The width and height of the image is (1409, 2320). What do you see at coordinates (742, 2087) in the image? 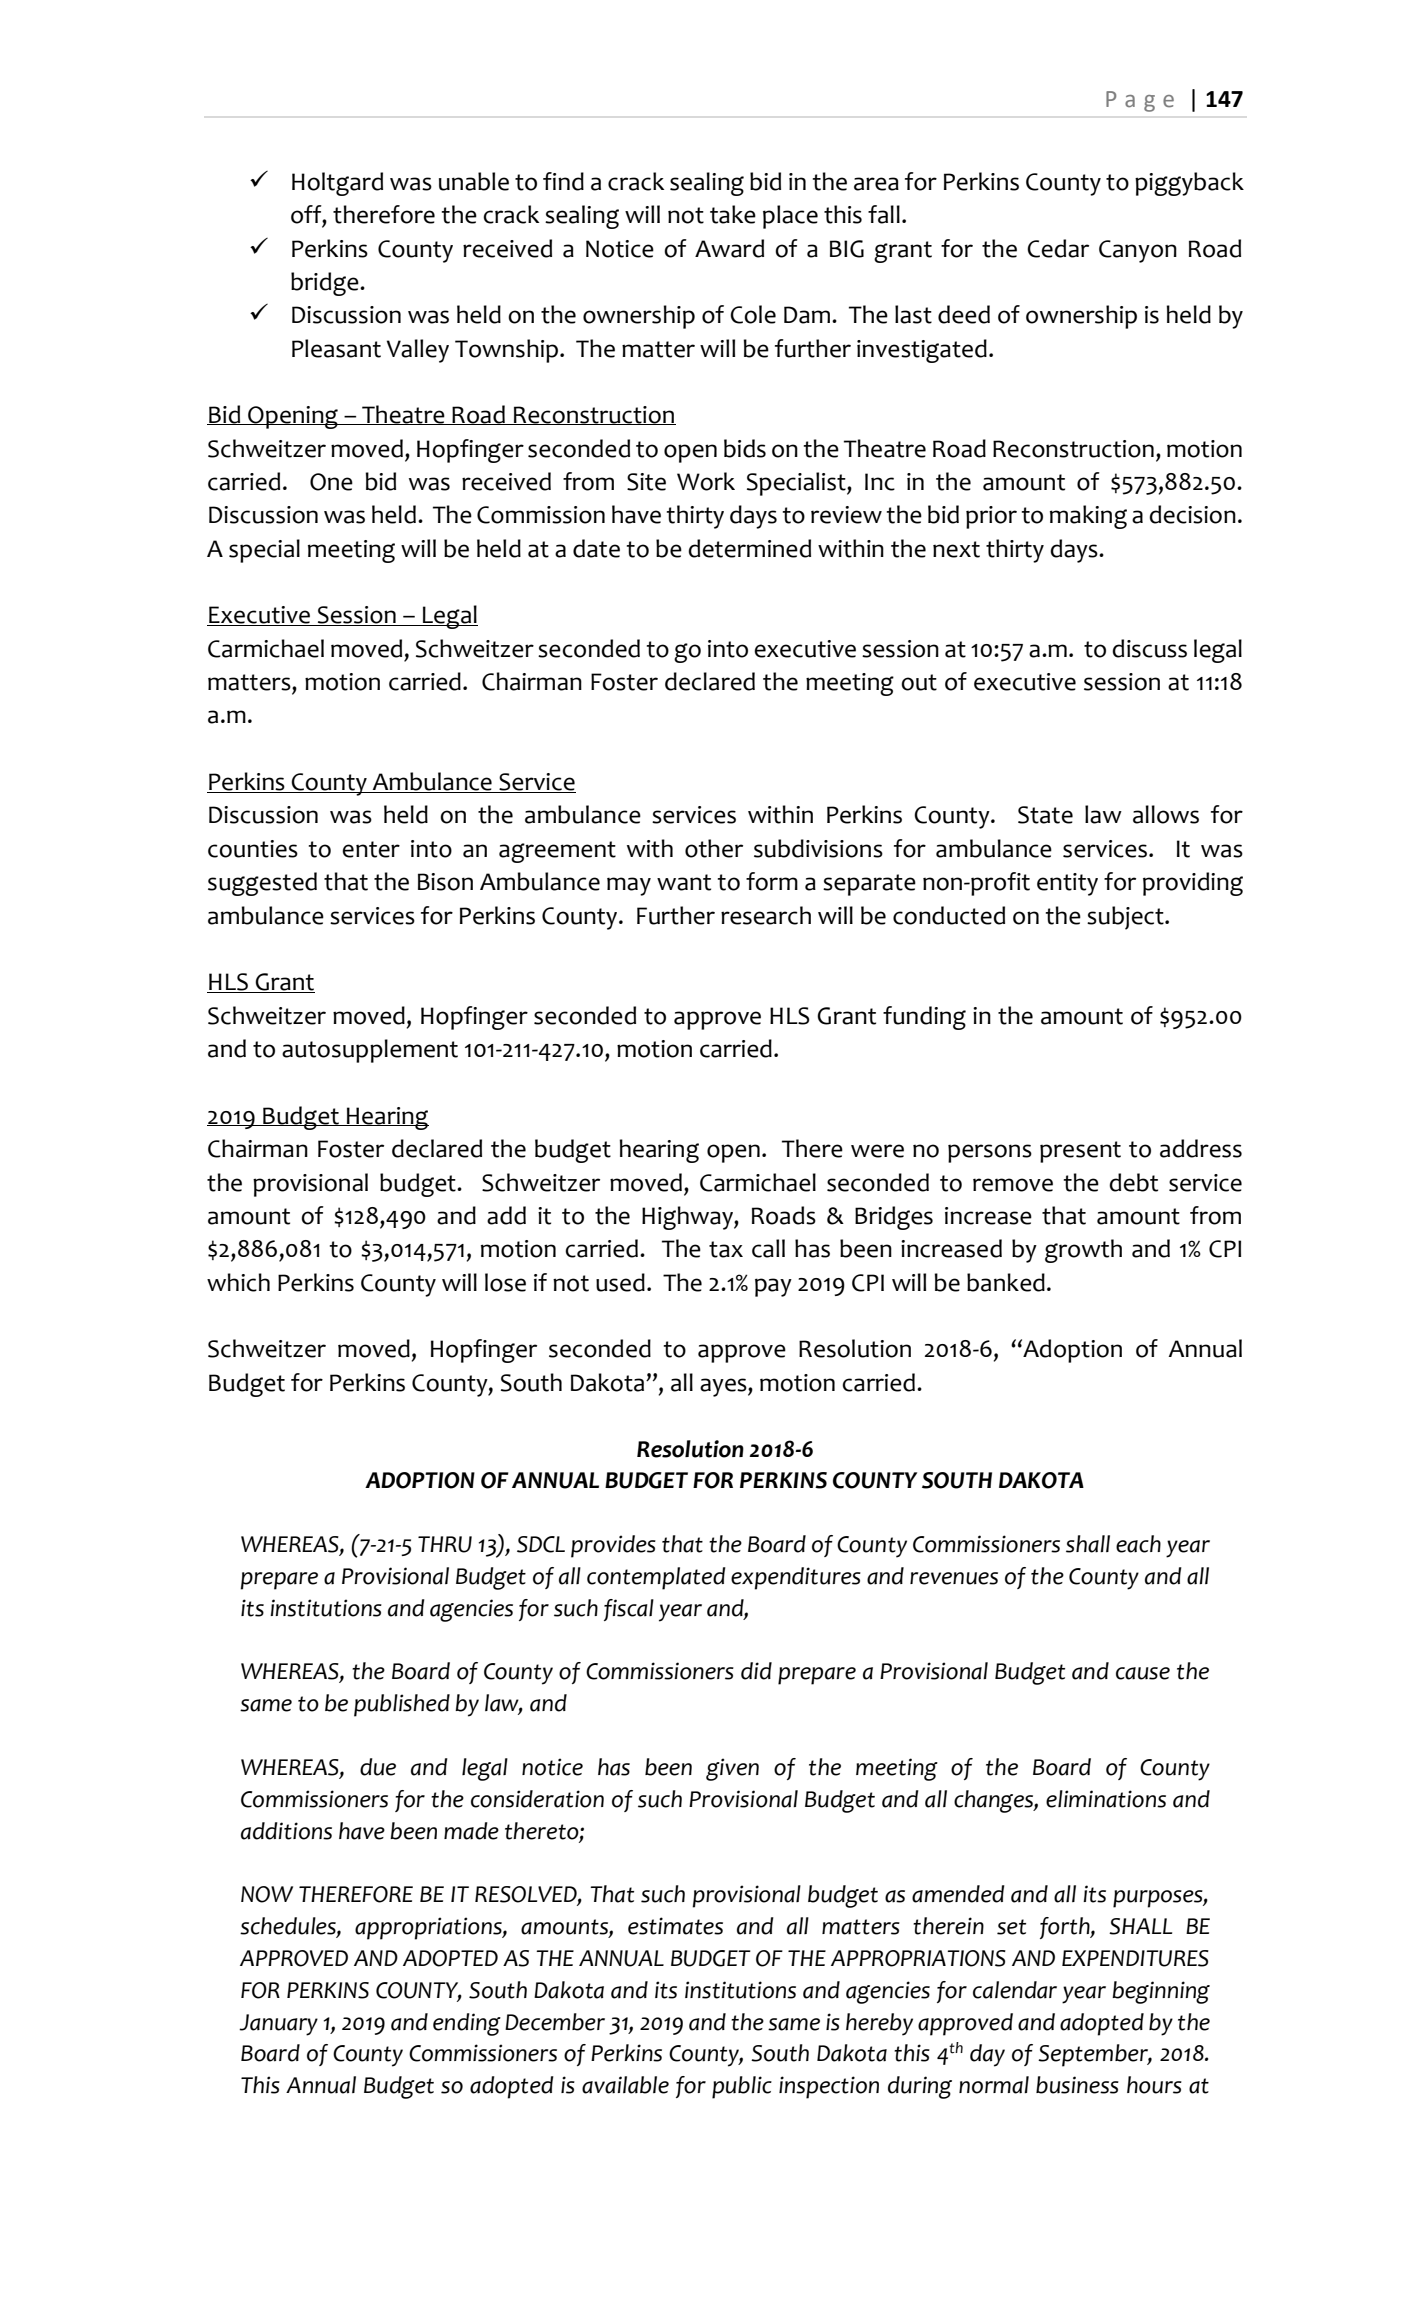
I see `public` at bounding box center [742, 2087].
